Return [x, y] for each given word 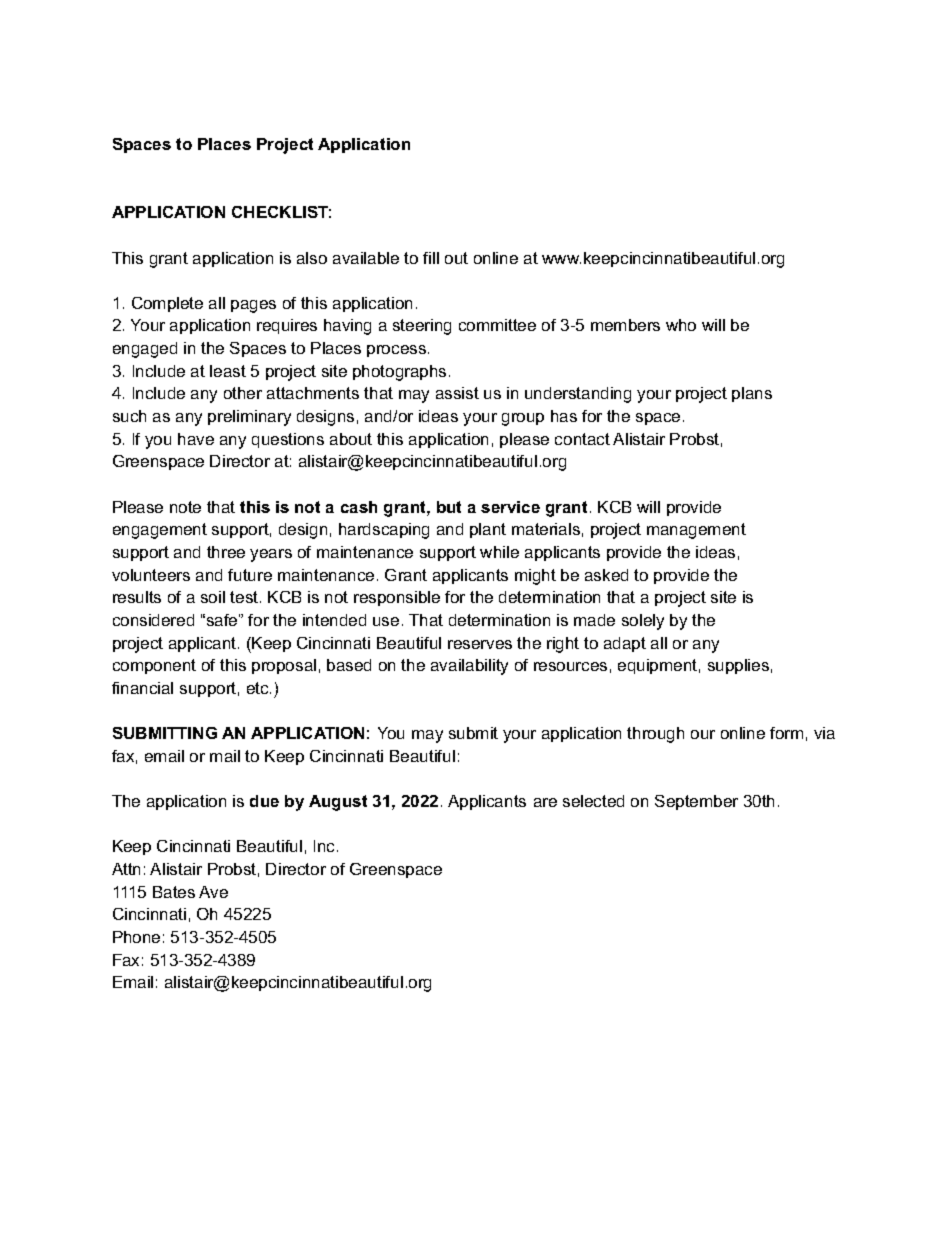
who [681, 325]
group [523, 419]
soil [213, 597]
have [196, 439]
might [535, 577]
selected [593, 801]
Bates [174, 892]
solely [643, 622]
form [786, 733]
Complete [167, 304]
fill [431, 258]
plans [752, 394]
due [264, 801]
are [545, 802]
